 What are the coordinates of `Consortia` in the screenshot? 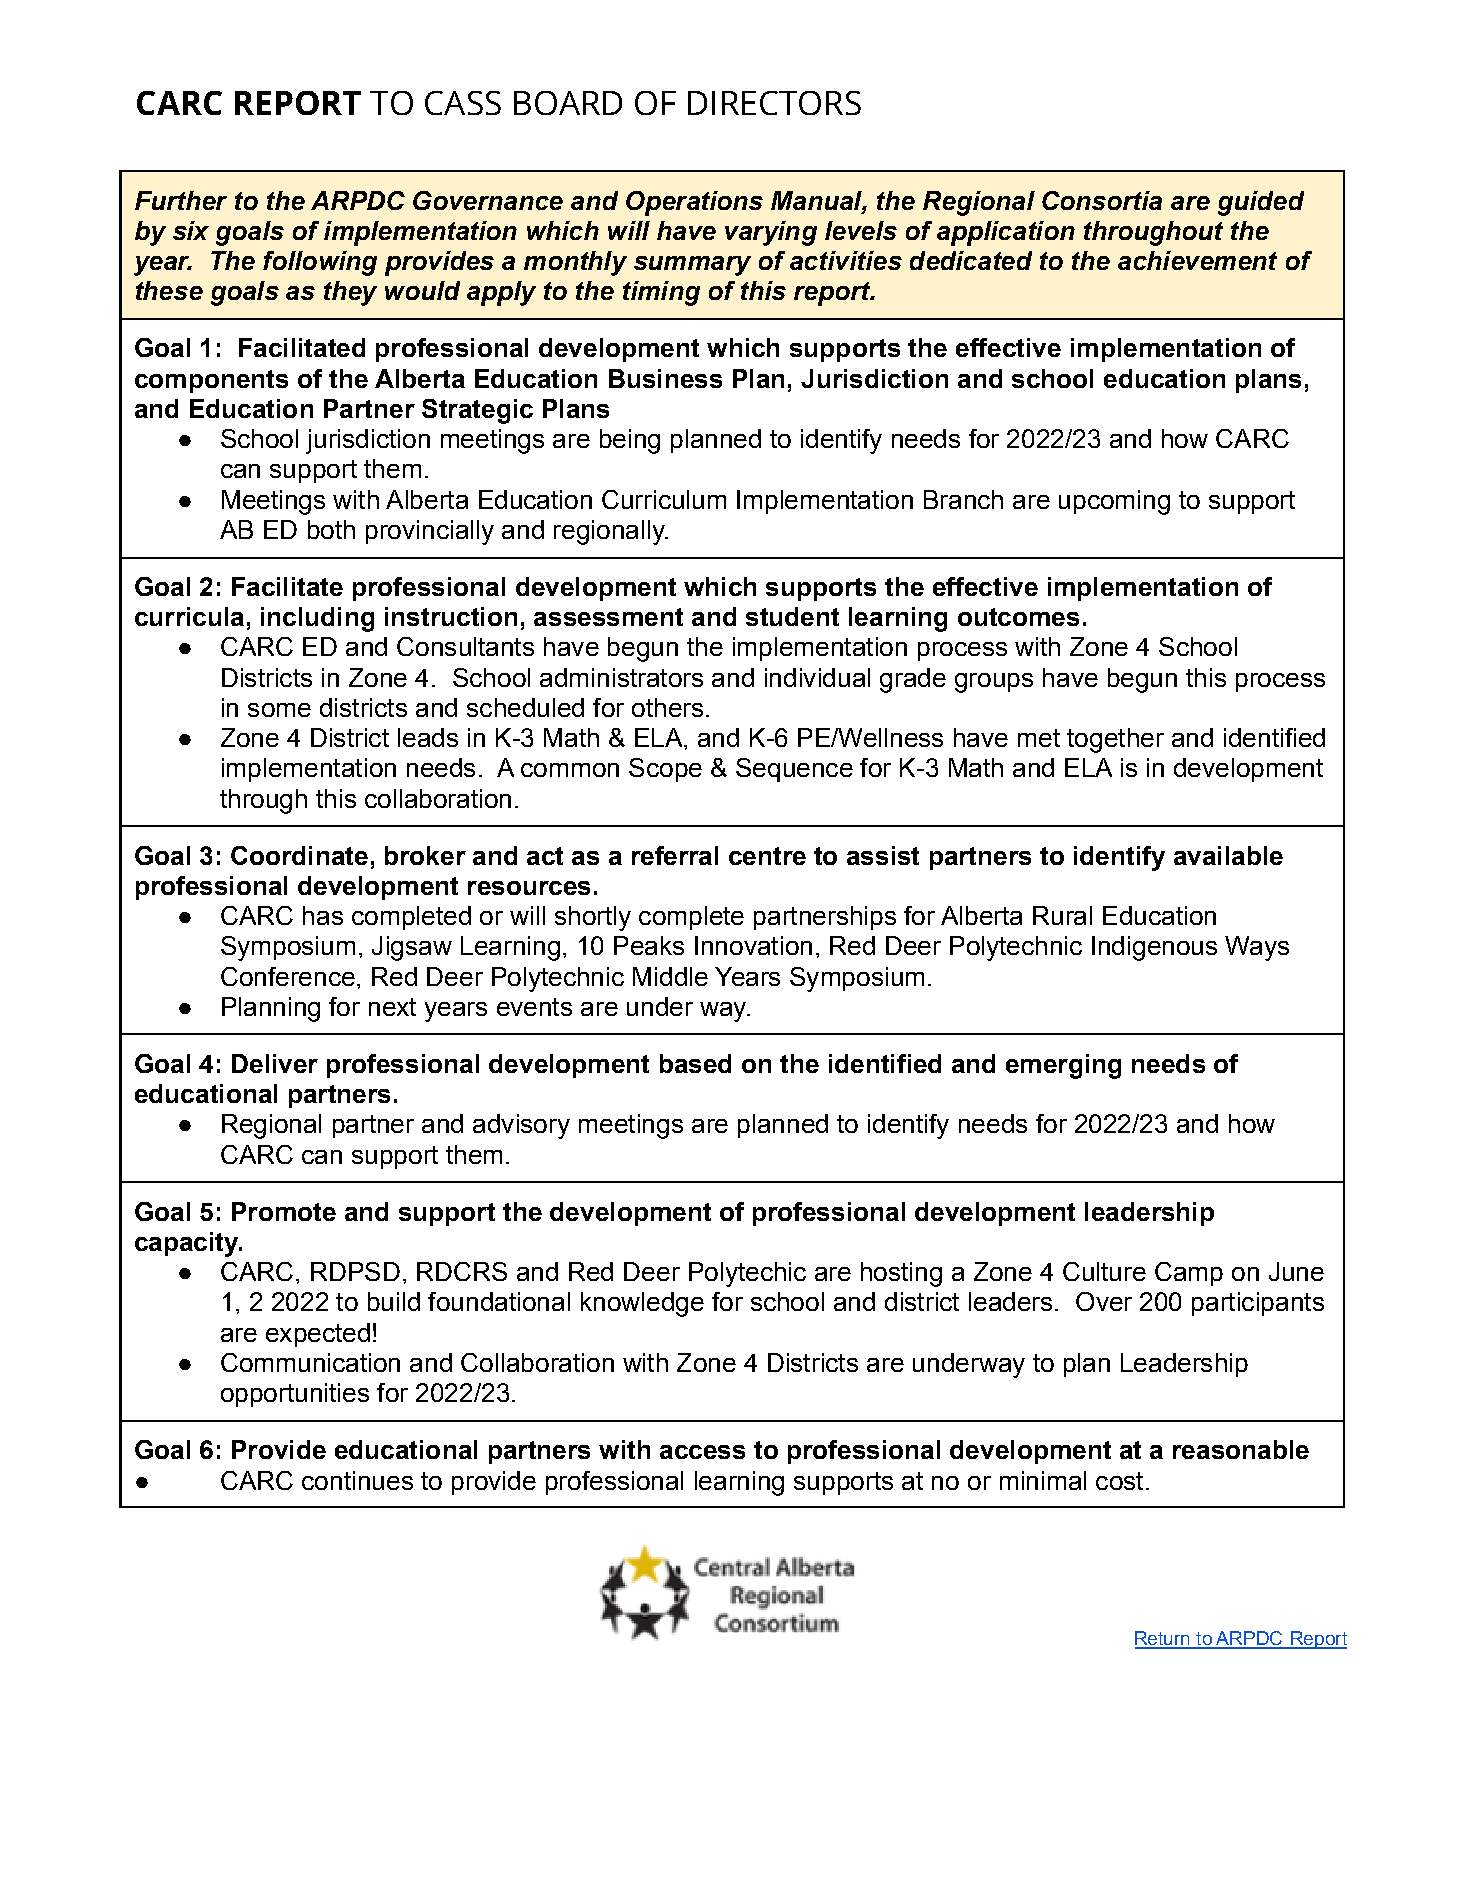 It's located at (1102, 200).
